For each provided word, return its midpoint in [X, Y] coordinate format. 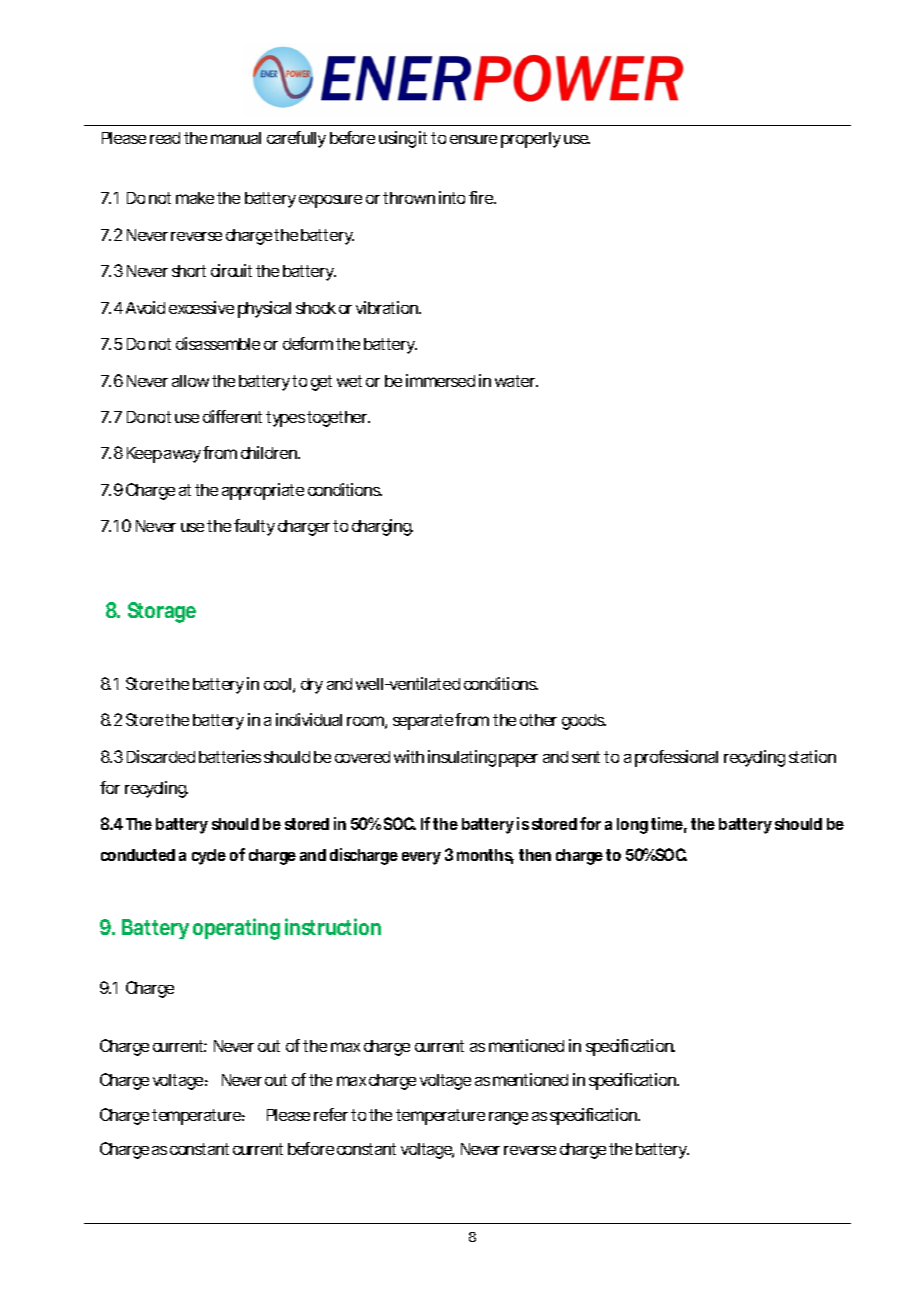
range [508, 1118]
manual [236, 138]
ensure [473, 139]
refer [331, 1114]
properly [531, 140]
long [632, 826]
